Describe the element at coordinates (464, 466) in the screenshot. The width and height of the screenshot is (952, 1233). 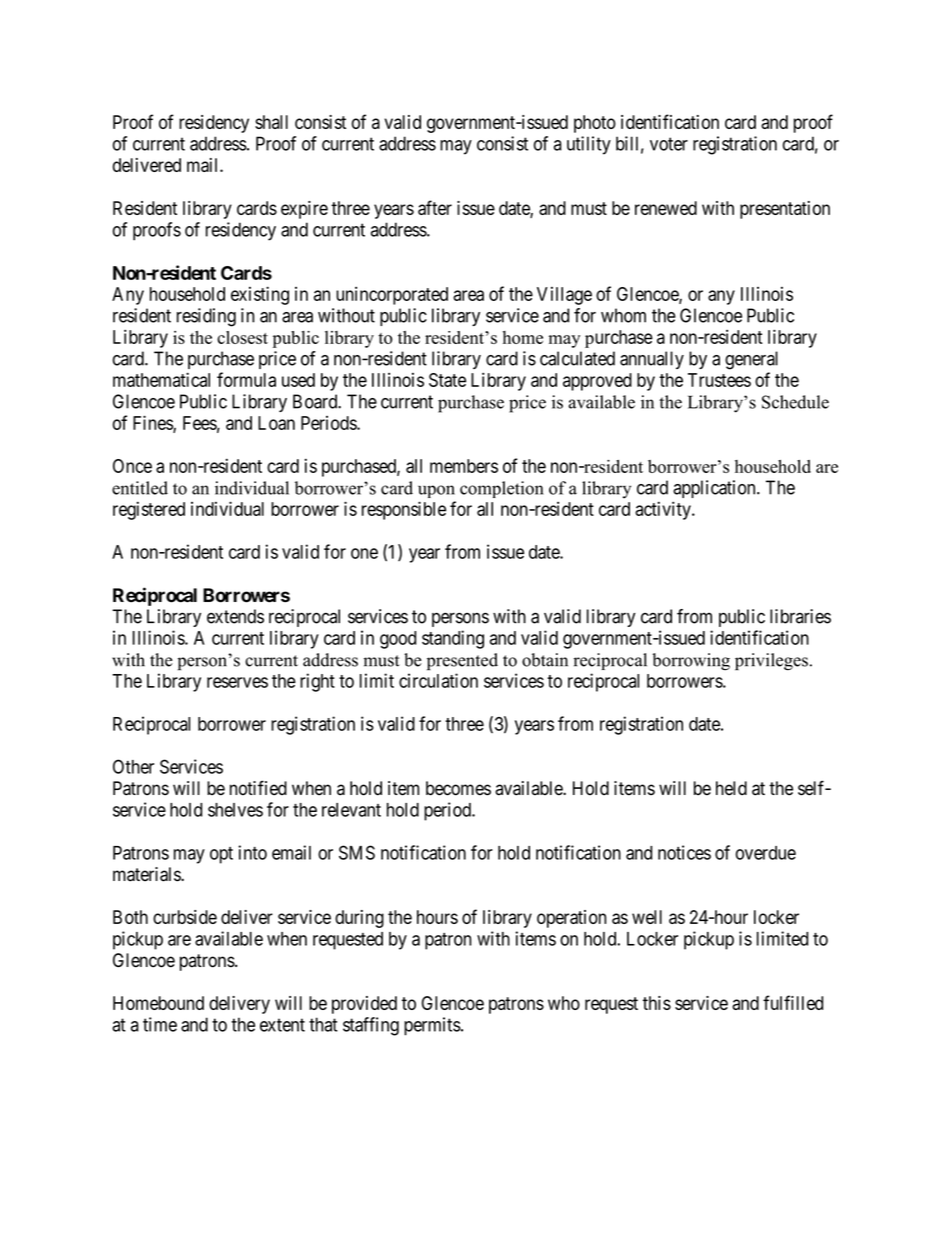
I see `members` at that location.
